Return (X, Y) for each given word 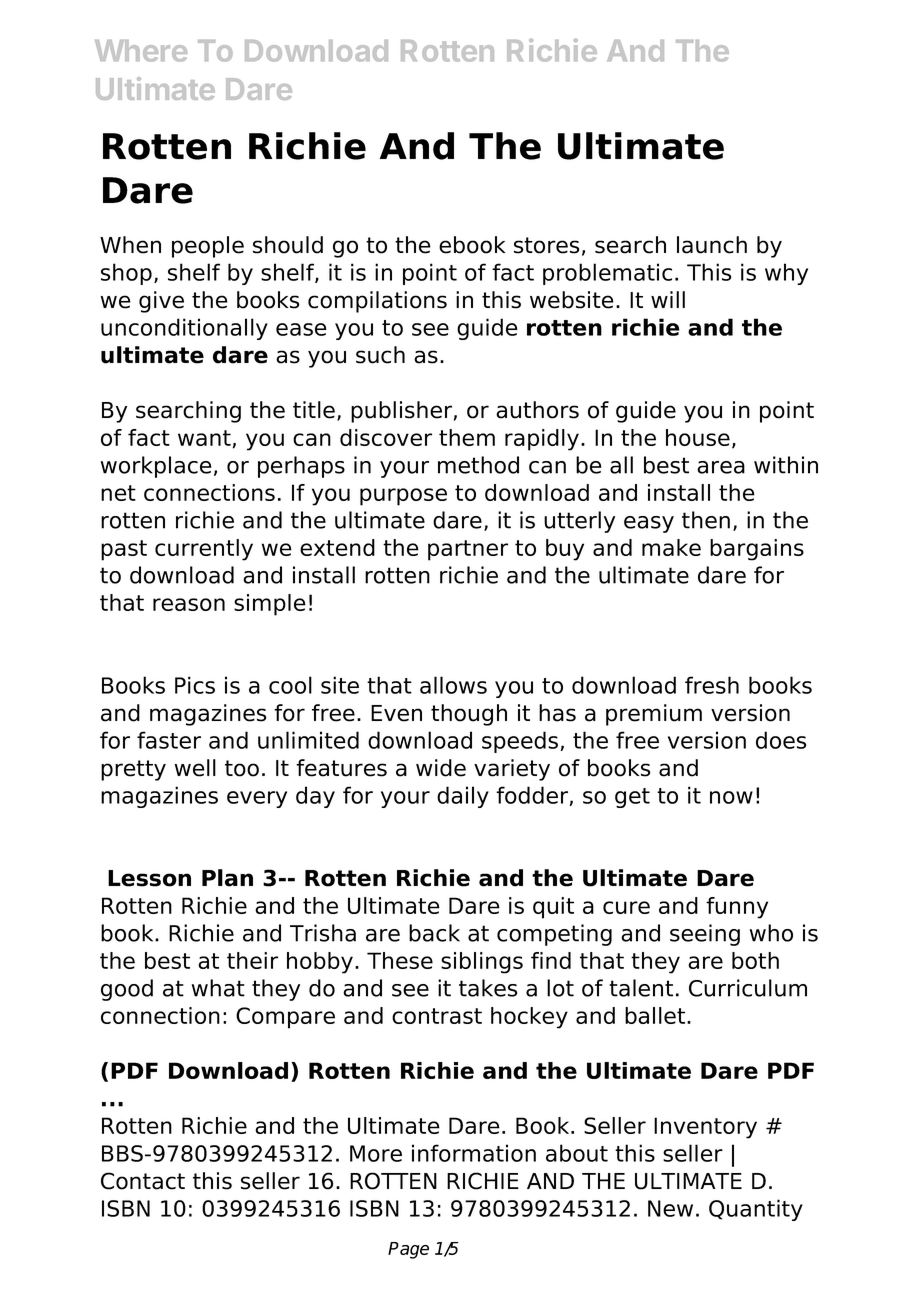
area (721, 467)
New (670, 1208)
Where (141, 51)
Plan (227, 878)
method (478, 465)
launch (712, 245)
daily (463, 797)
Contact (143, 1181)
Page (408, 1250)
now (731, 797)
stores (547, 245)
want (204, 438)
